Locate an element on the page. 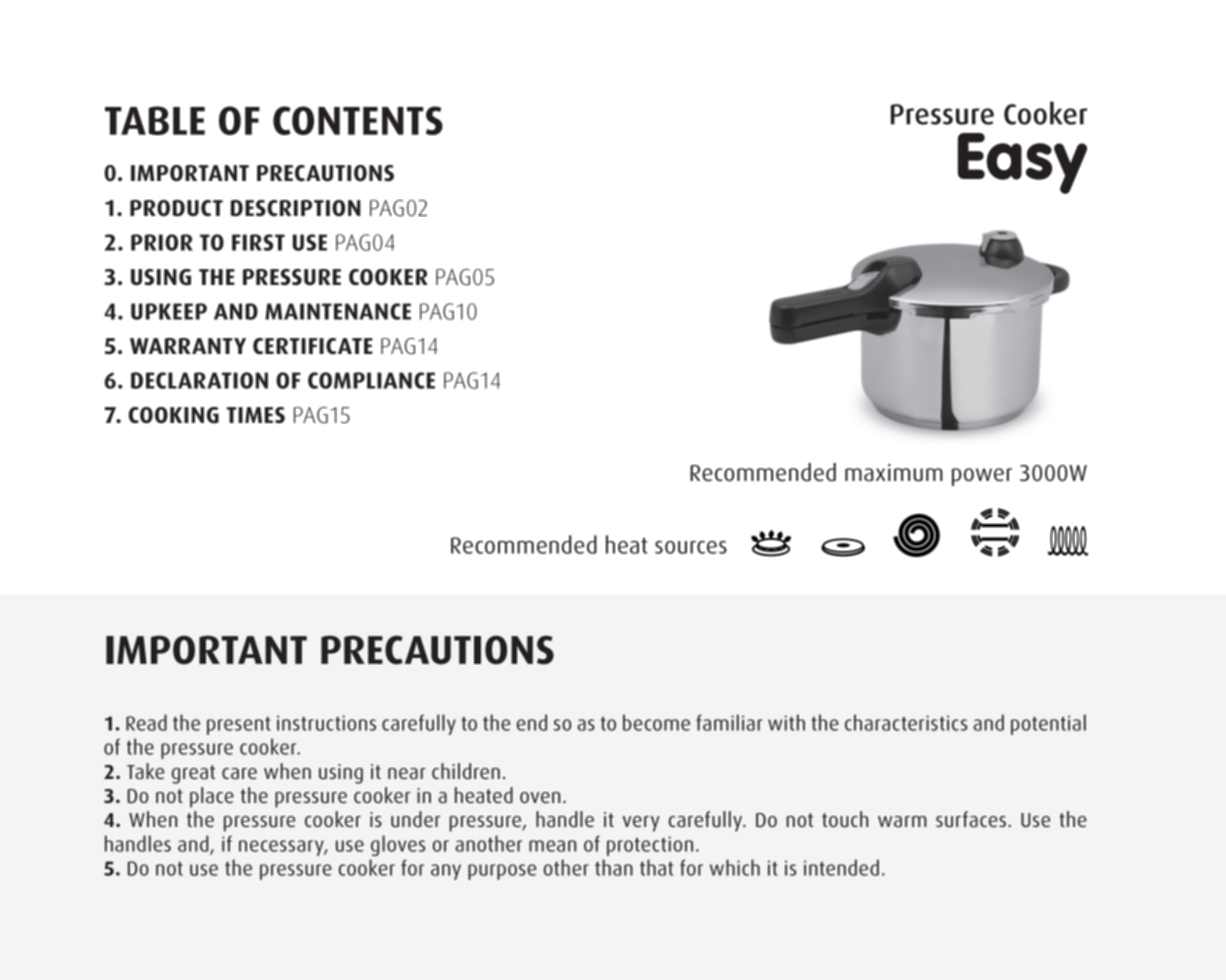 This image has height=980, width=1226. CONTENTS is located at coordinates (358, 120).
